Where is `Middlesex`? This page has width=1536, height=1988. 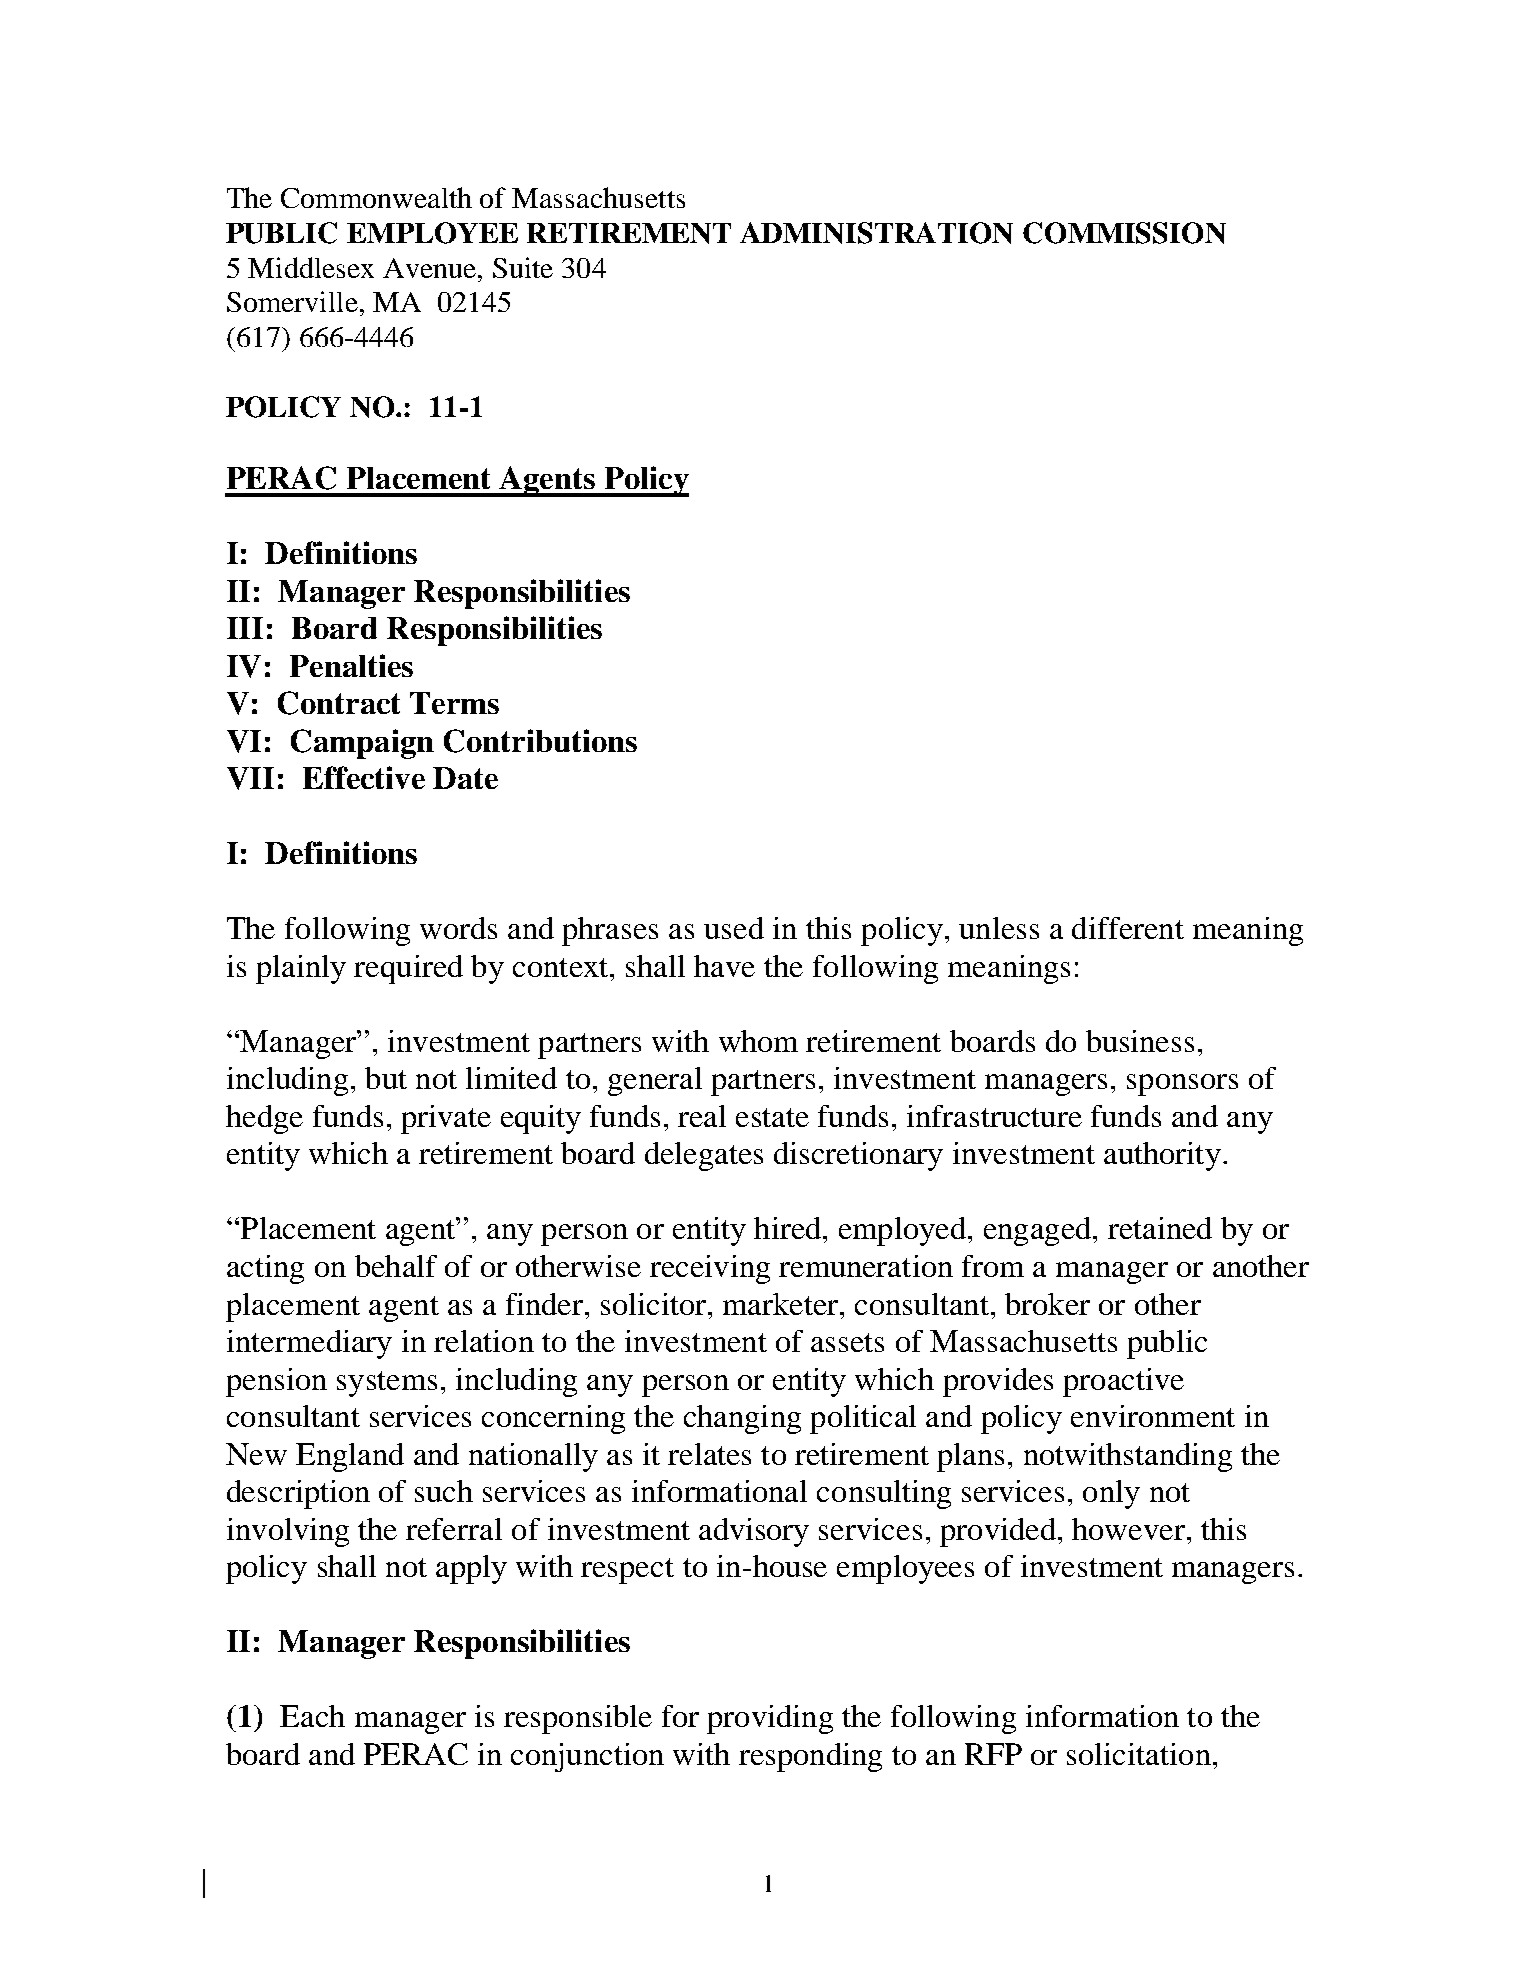 Middlesex is located at coordinates (311, 267).
